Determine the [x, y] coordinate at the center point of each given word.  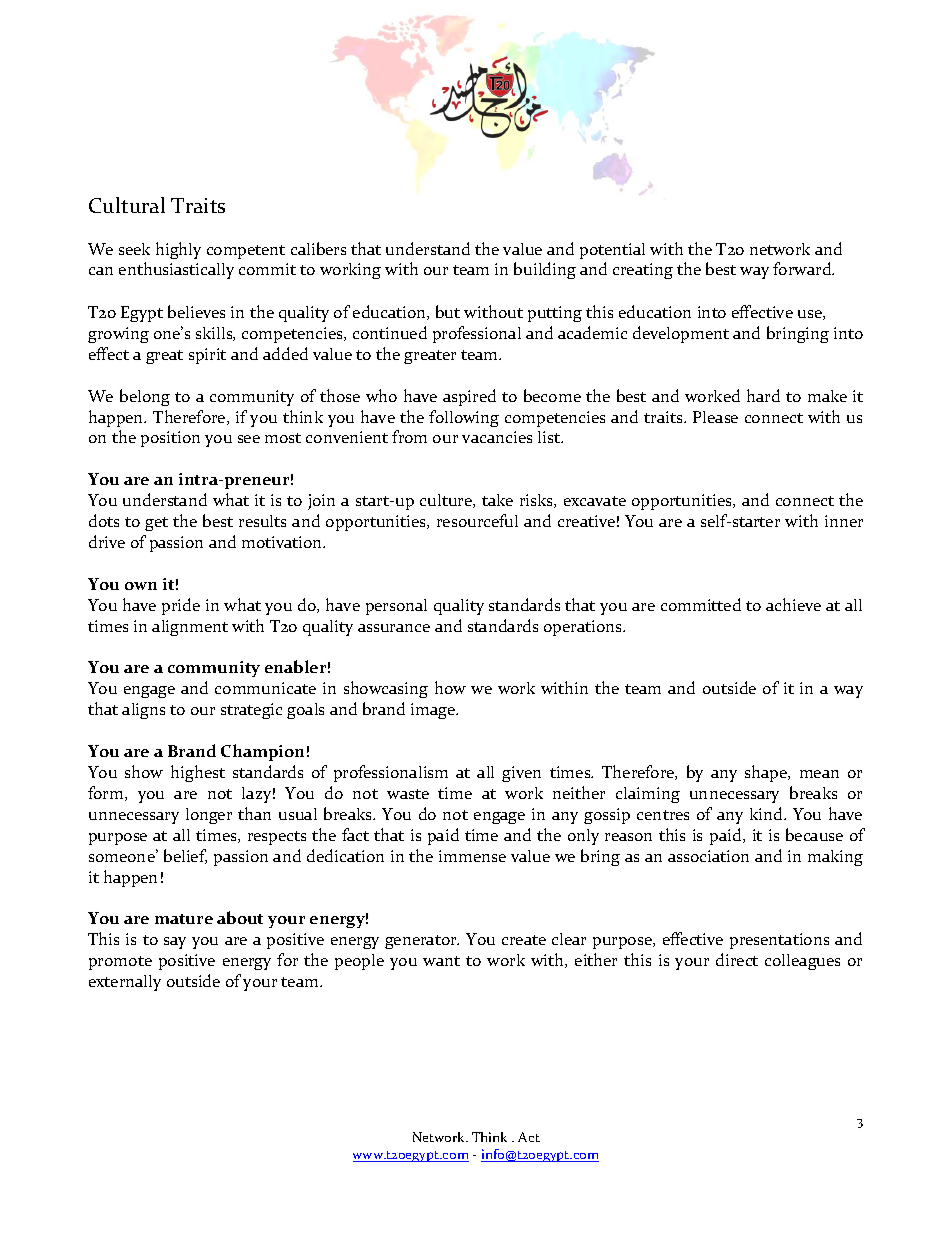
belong [145, 397]
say [175, 943]
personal [396, 607]
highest [198, 773]
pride [181, 606]
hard [763, 395]
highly [178, 250]
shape [767, 773]
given [521, 774]
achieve [793, 604]
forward [803, 268]
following [464, 418]
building [545, 270]
